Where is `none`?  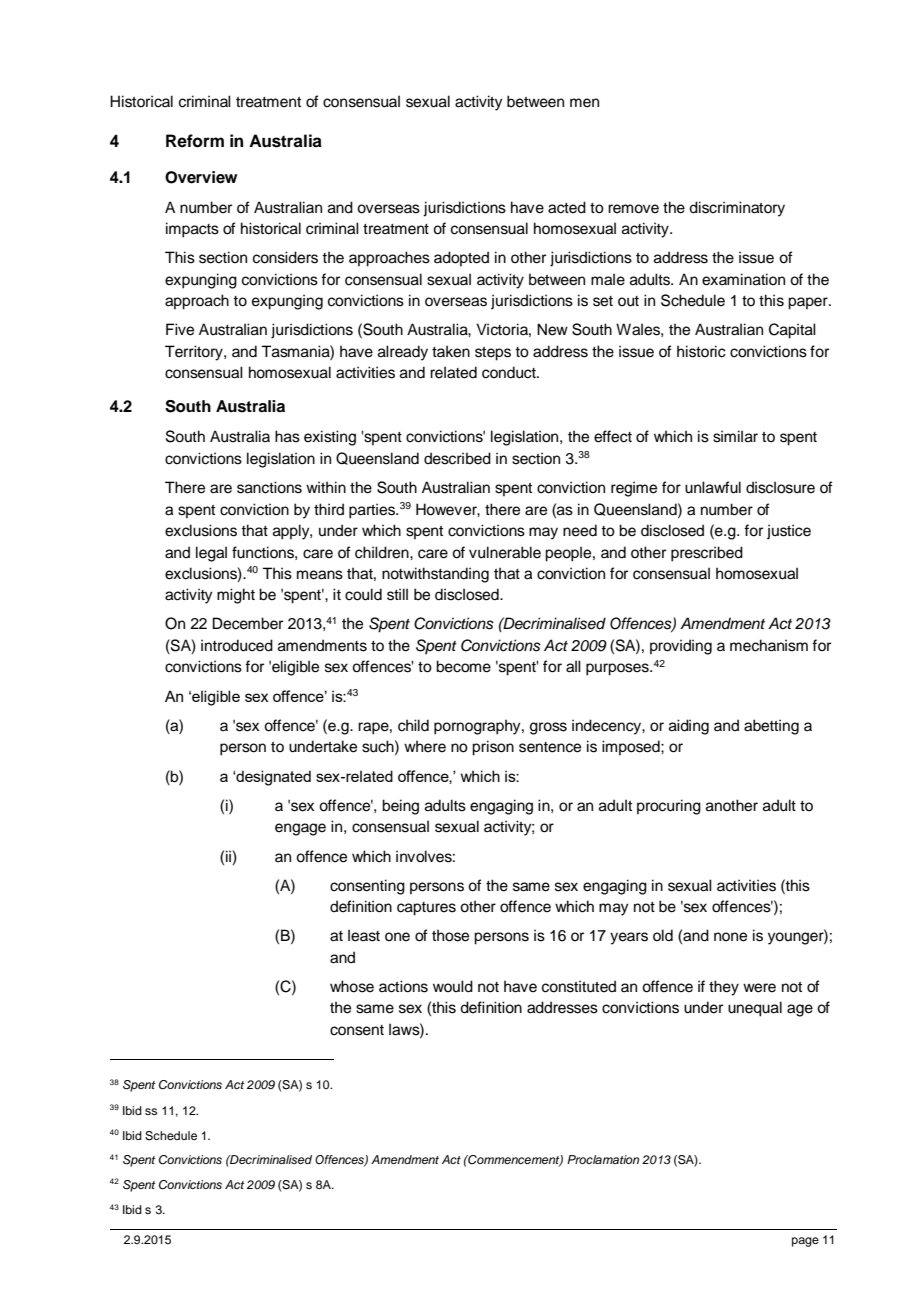 none is located at coordinates (730, 937).
